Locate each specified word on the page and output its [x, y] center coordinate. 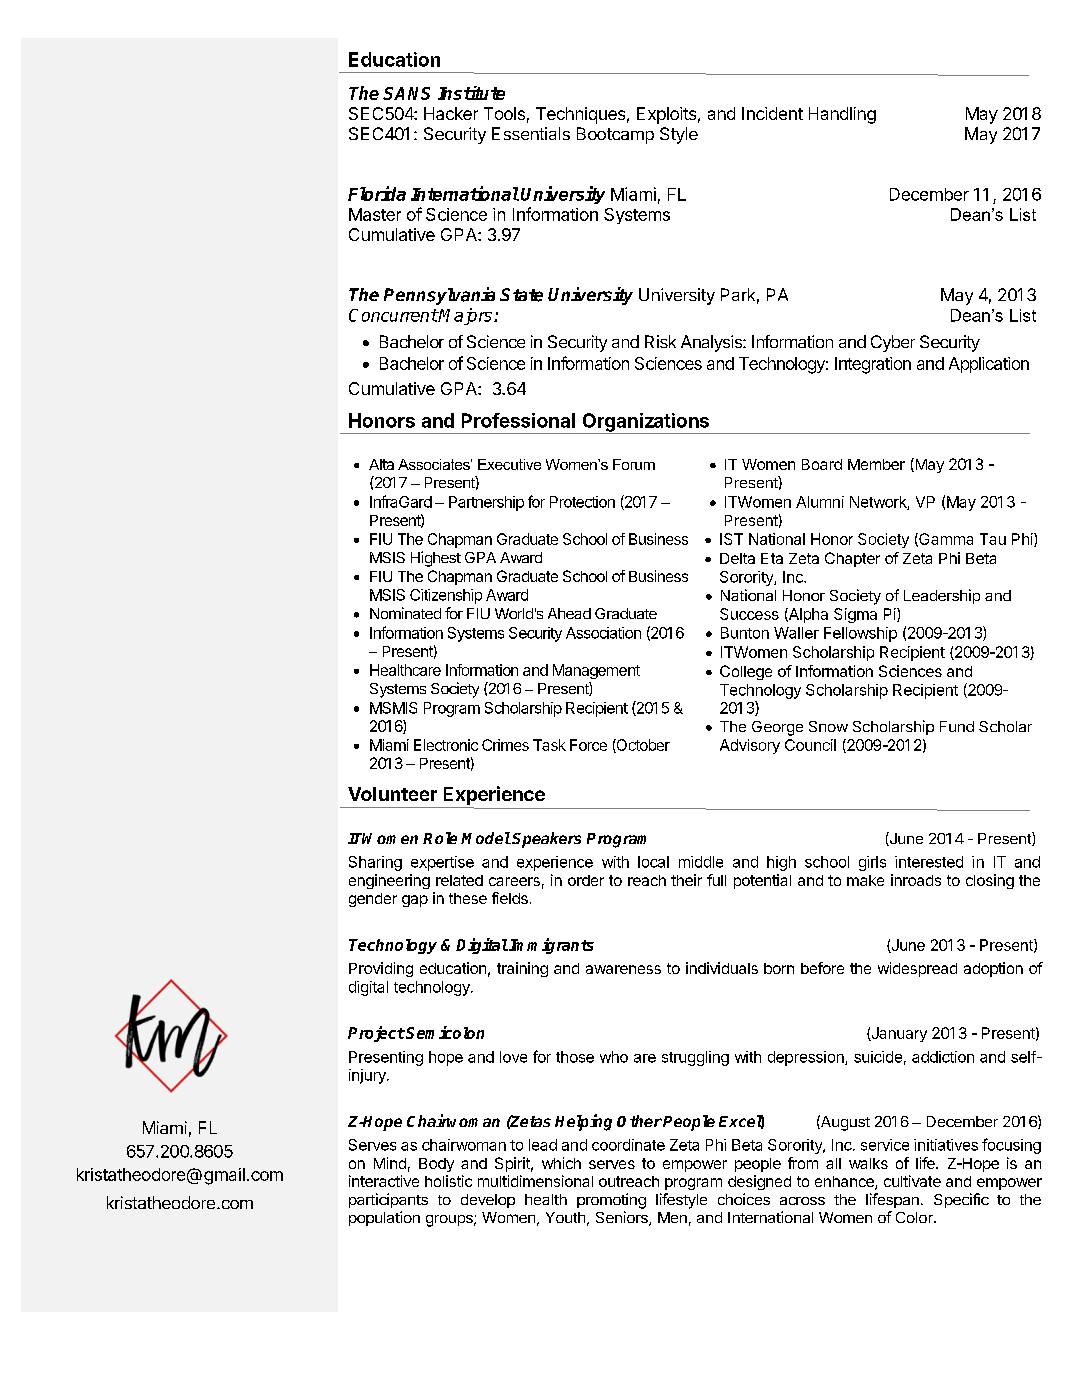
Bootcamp [615, 135]
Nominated [405, 613]
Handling [842, 115]
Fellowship [860, 634]
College [746, 672]
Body [436, 1165]
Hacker [451, 113]
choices [744, 1199]
